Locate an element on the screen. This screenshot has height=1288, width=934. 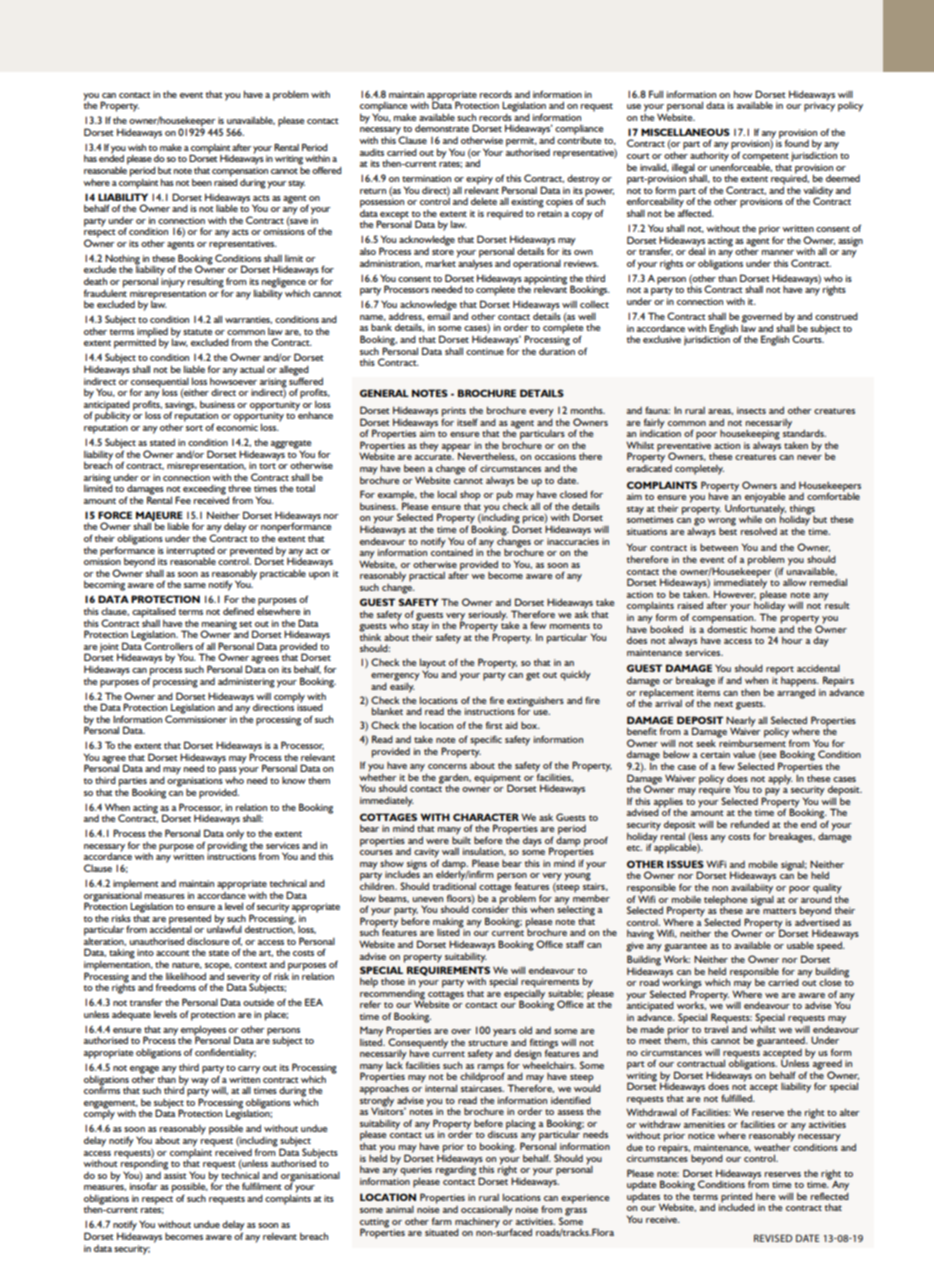
built is located at coordinates (461, 839).
